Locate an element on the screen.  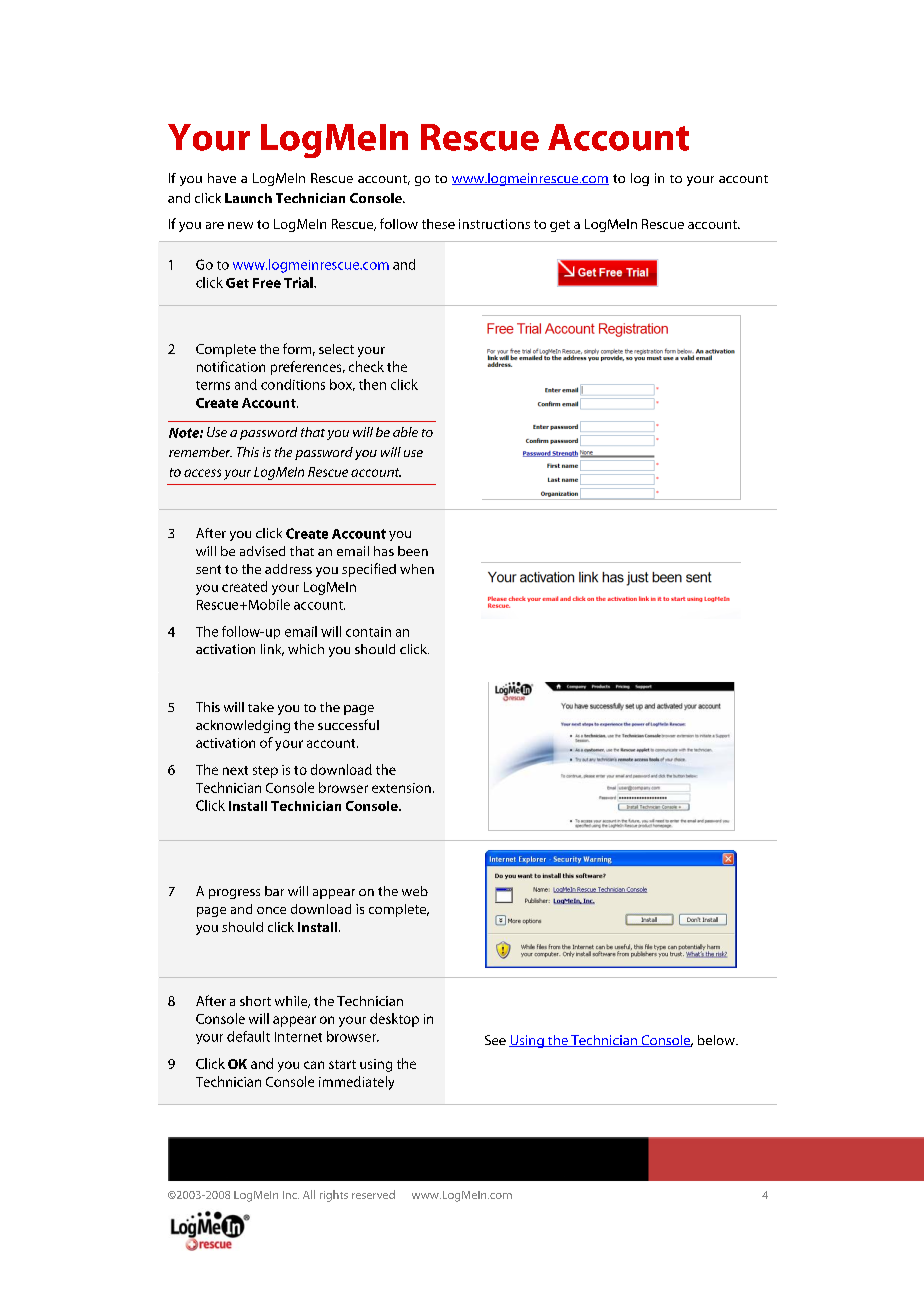
able is located at coordinates (405, 432).
